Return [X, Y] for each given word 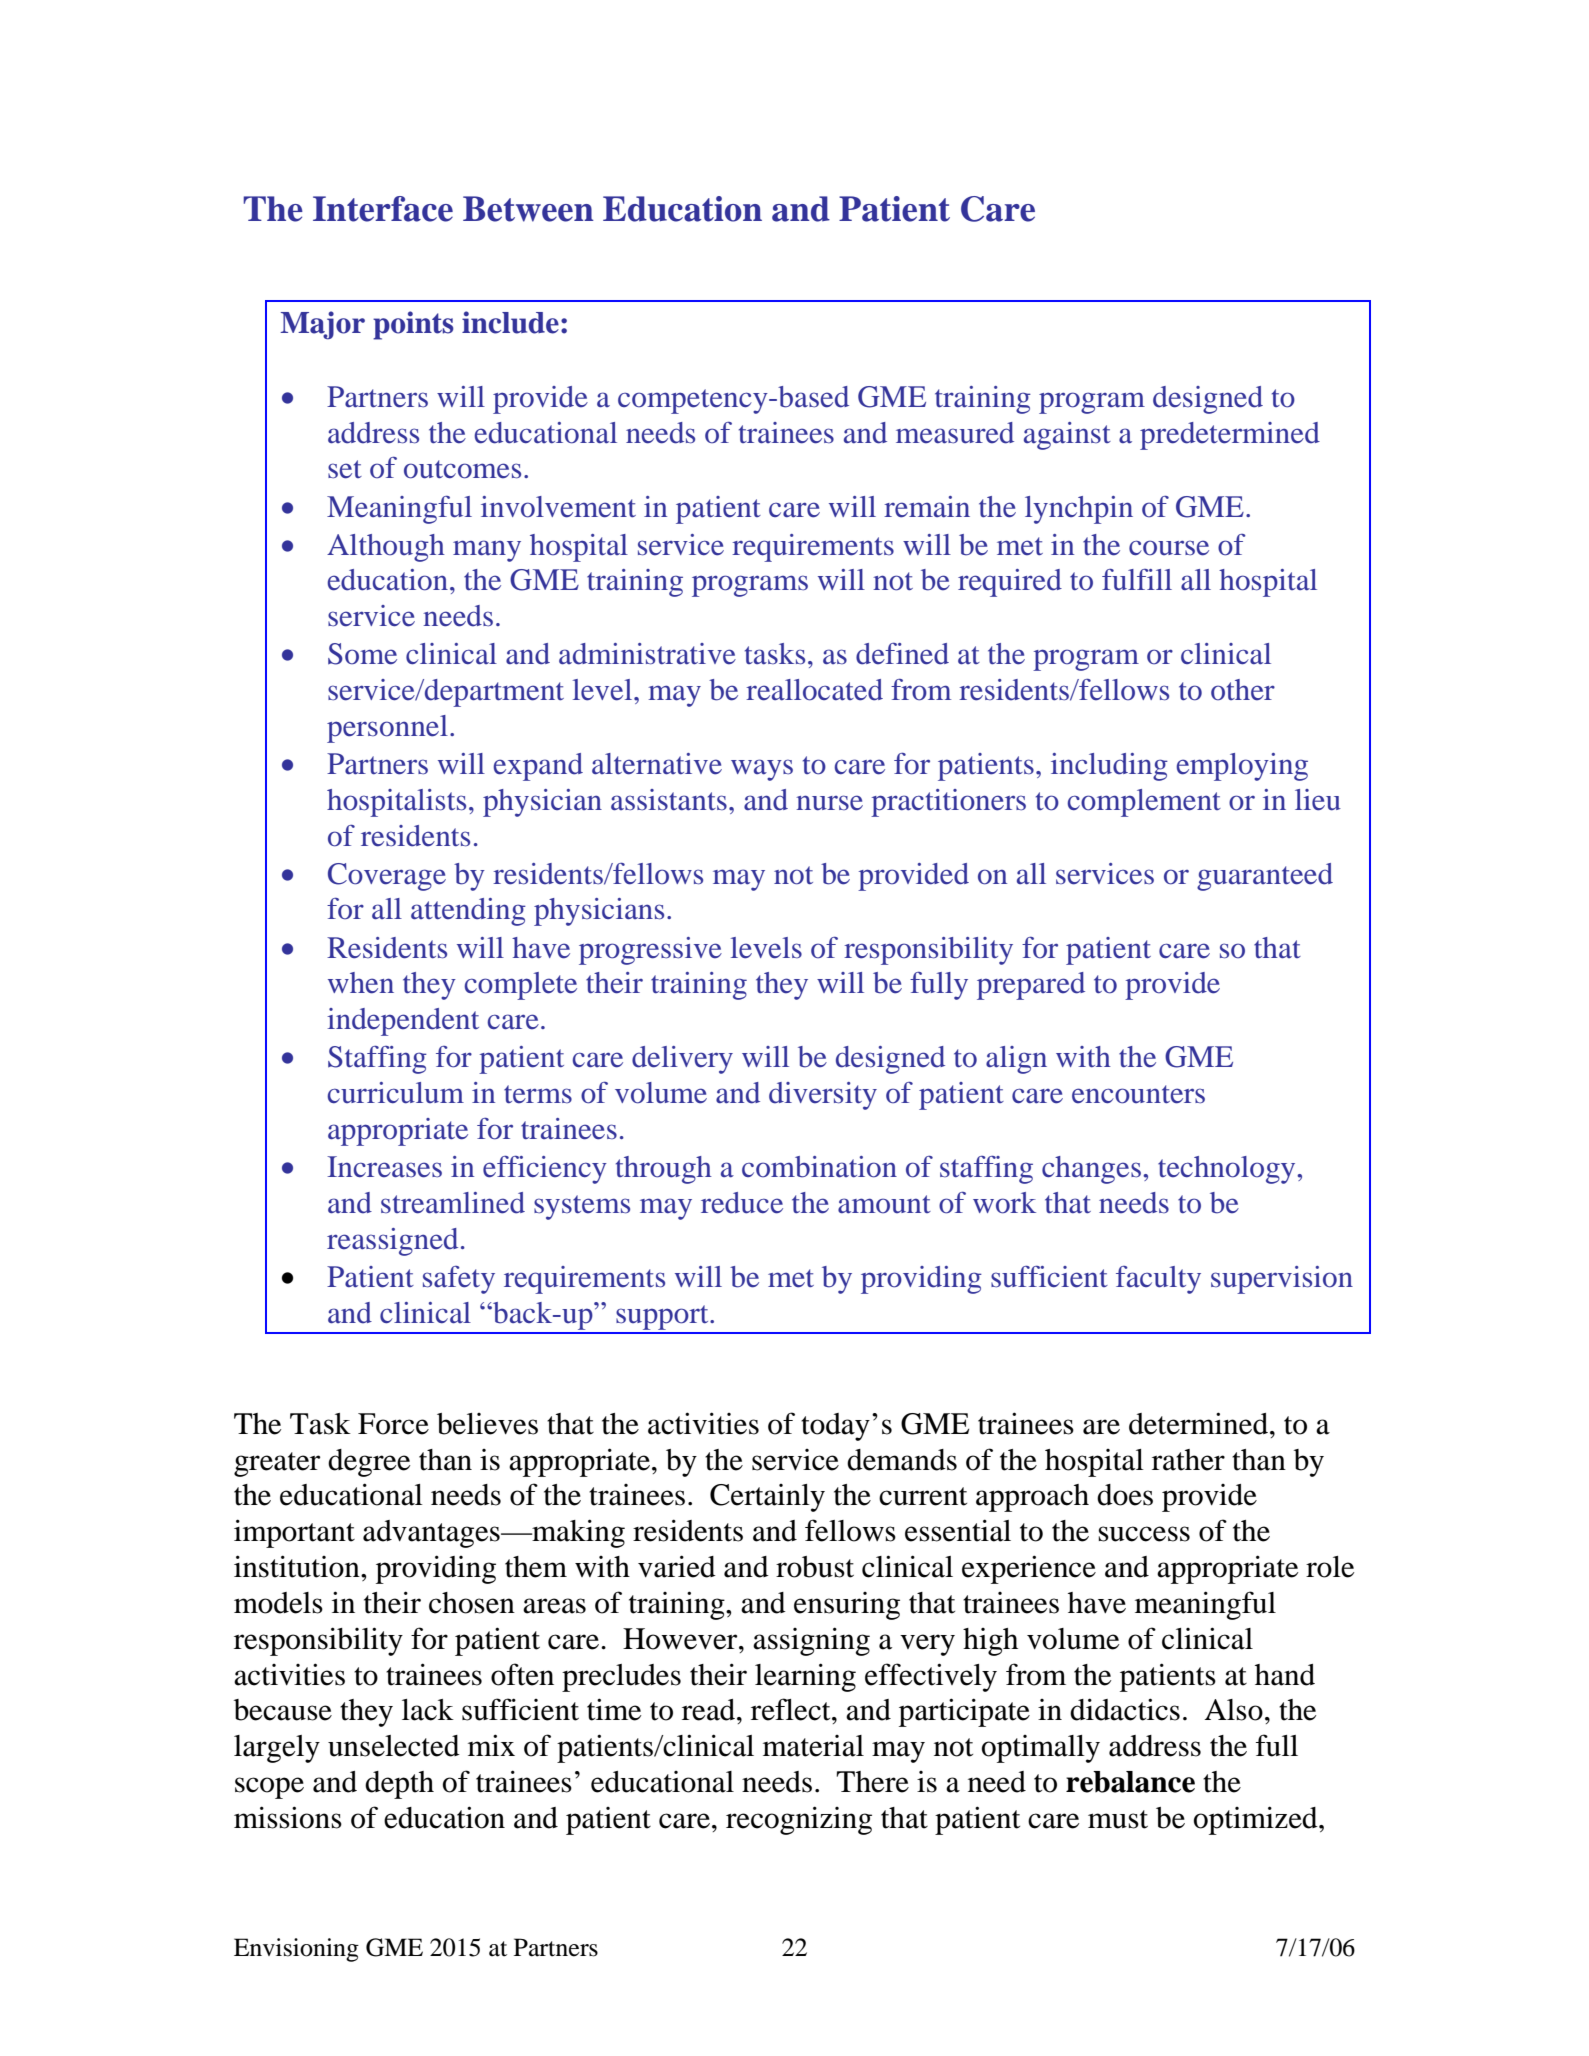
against [1067, 436]
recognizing [799, 1820]
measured [955, 433]
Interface [383, 209]
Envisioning [296, 1950]
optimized [1257, 1820]
